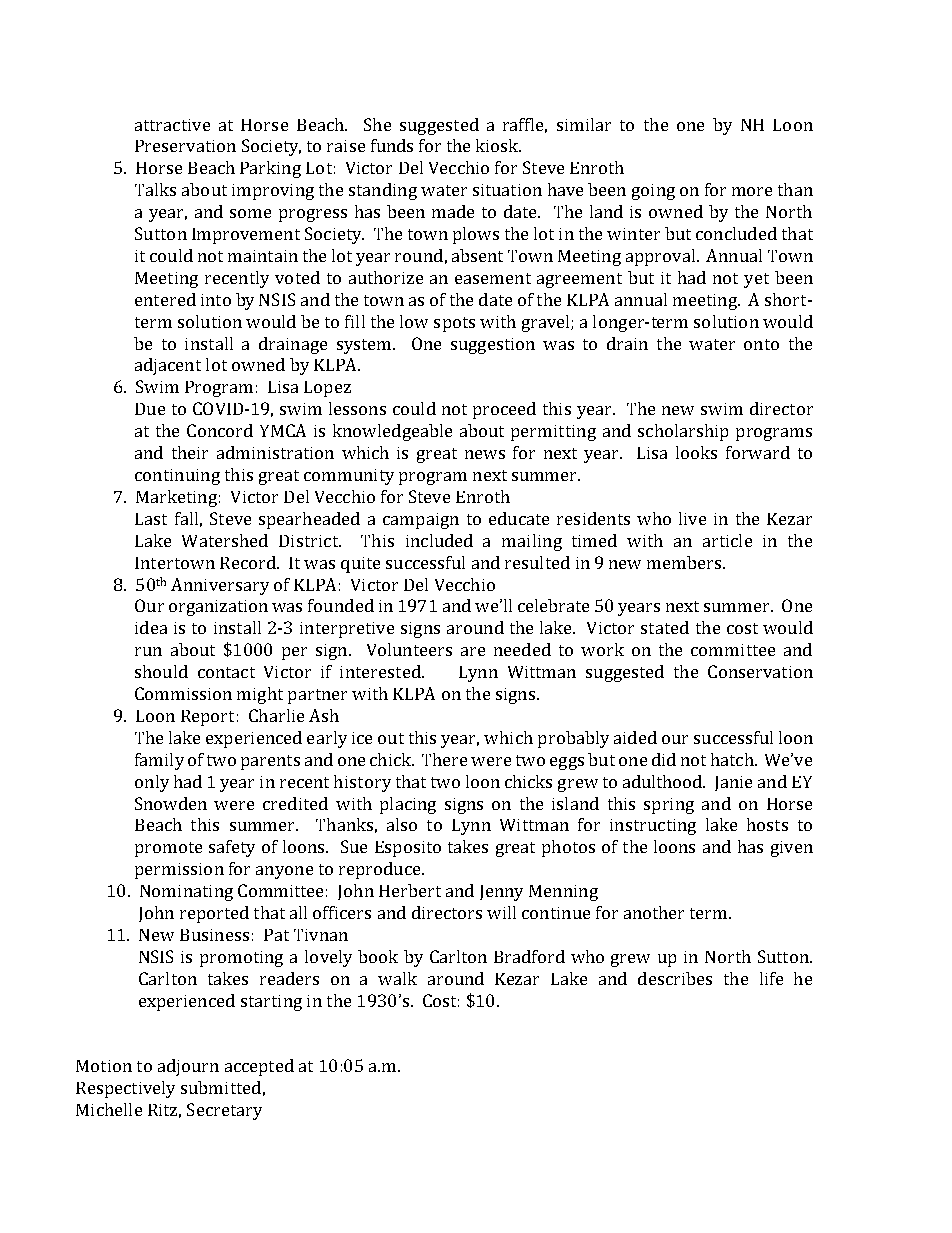  I want to click on funds, so click(392, 145).
